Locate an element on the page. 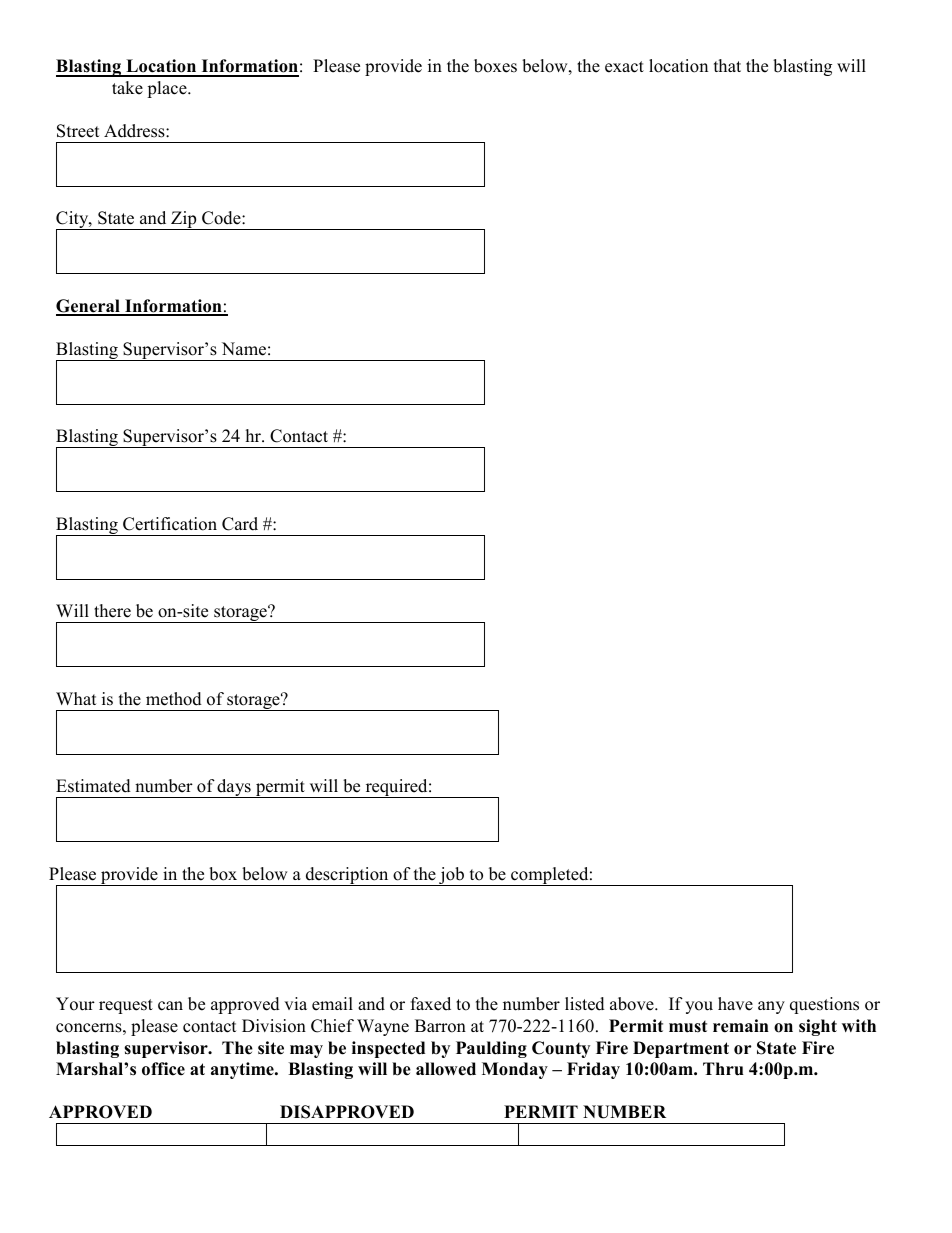  there is located at coordinates (112, 611).
